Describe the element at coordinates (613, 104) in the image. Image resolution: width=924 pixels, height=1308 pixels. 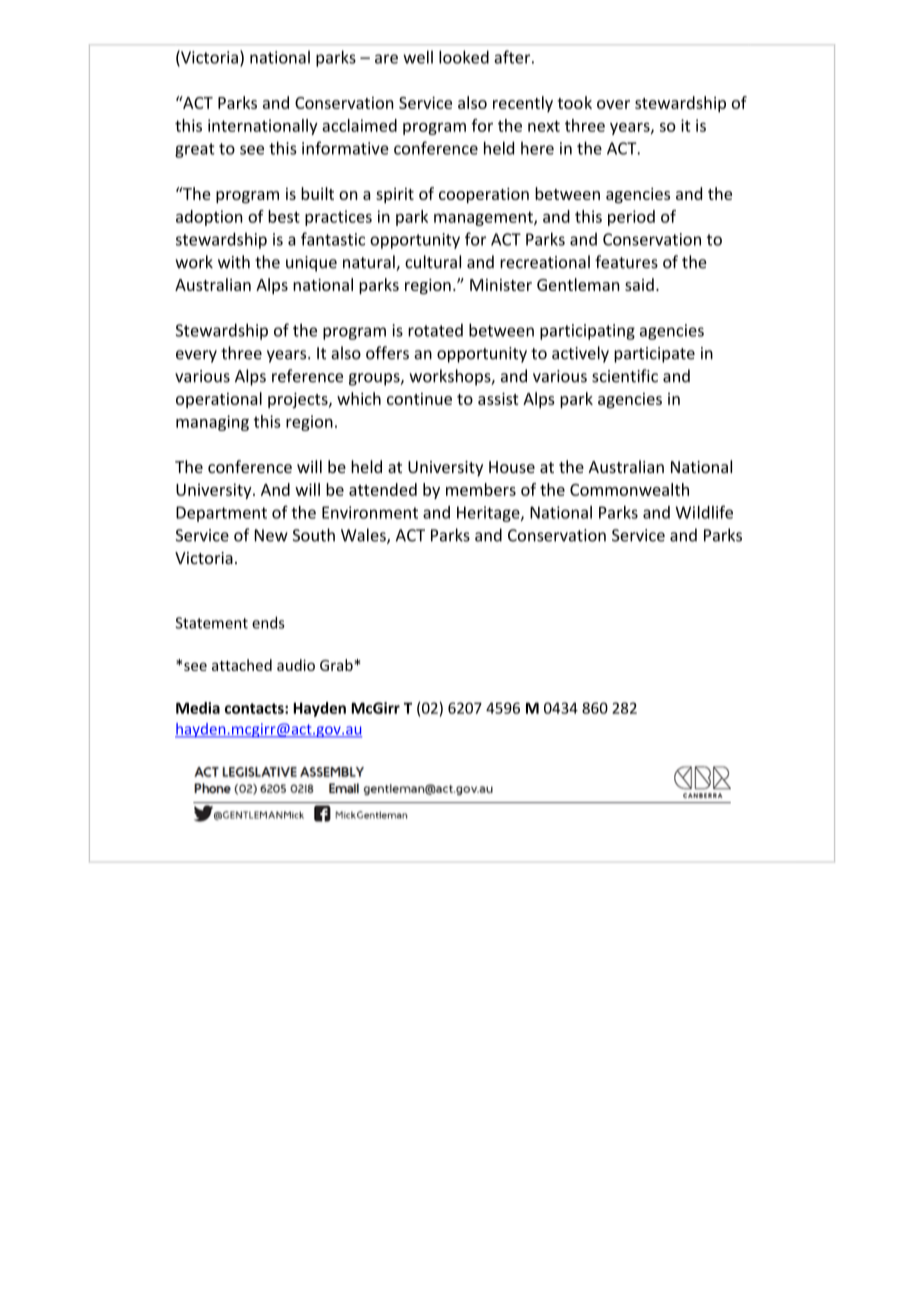
I see `over` at that location.
